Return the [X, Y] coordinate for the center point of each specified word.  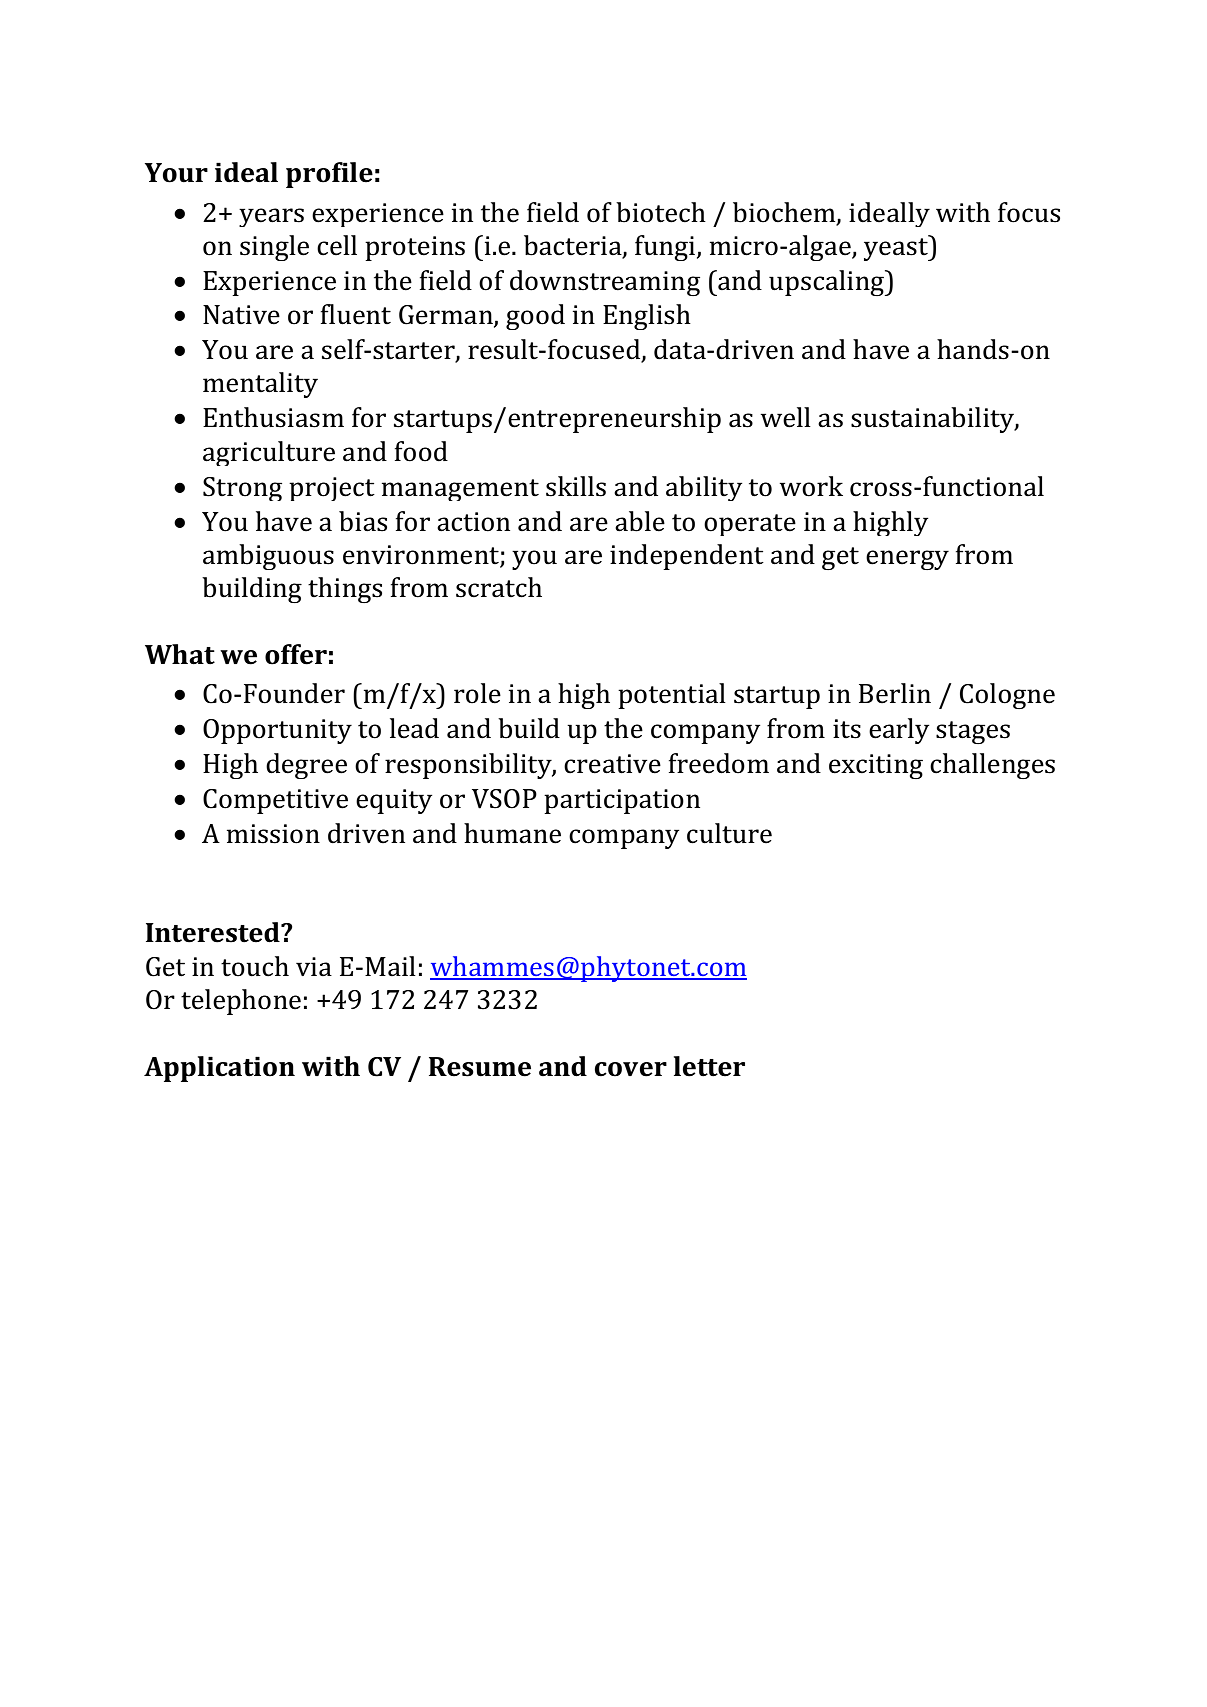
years [271, 217]
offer [296, 654]
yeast [897, 248]
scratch [499, 587]
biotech [661, 212]
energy [907, 560]
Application [219, 1069]
